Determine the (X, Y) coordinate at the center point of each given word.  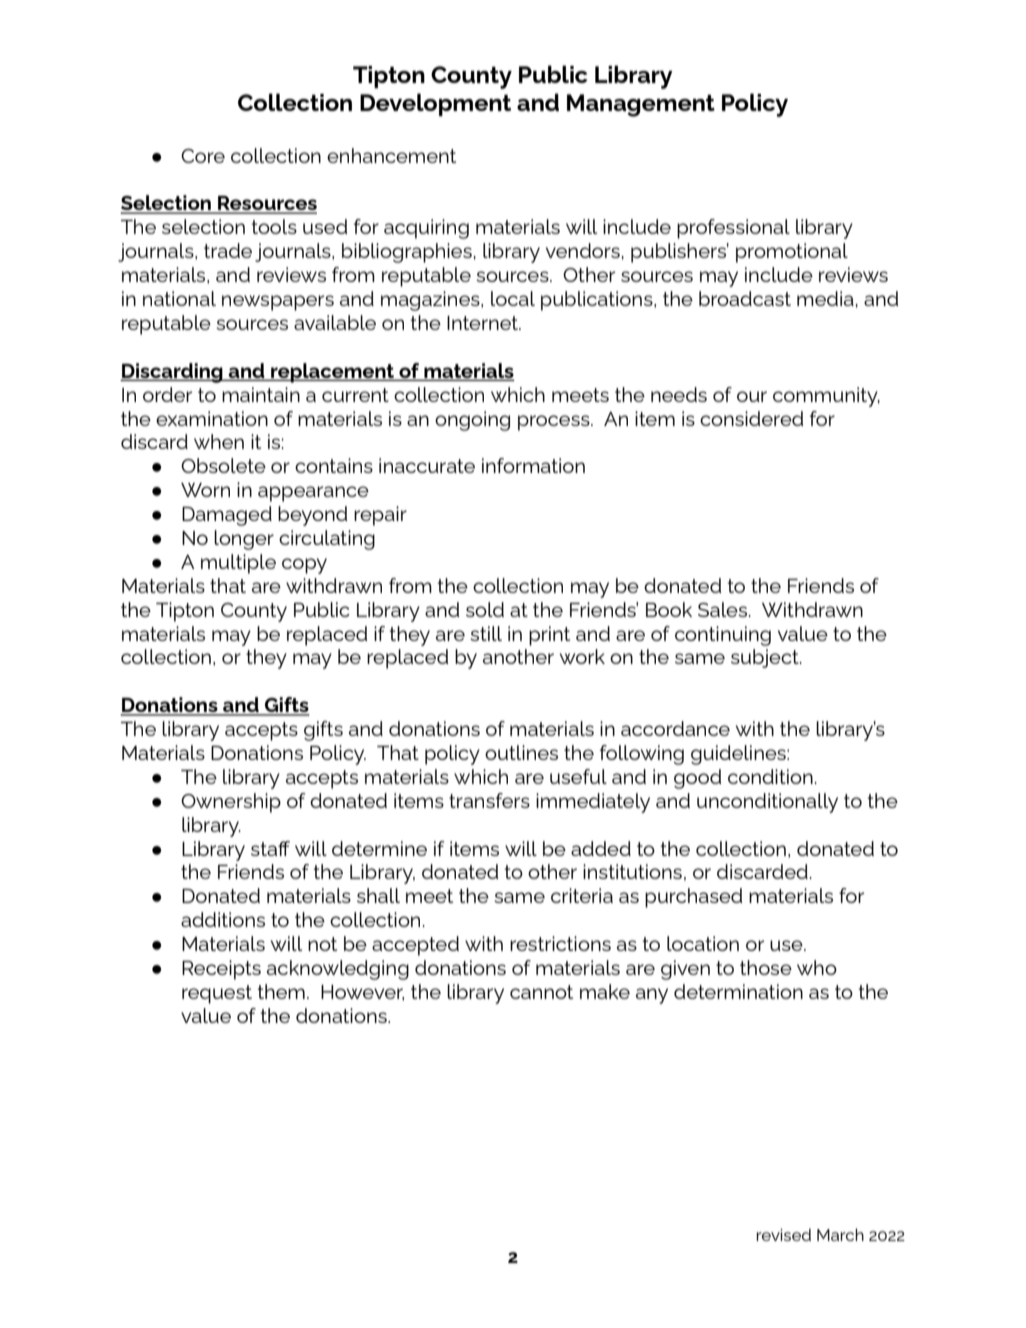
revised (783, 1234)
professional (733, 229)
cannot (541, 992)
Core (203, 156)
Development (435, 104)
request (217, 994)
